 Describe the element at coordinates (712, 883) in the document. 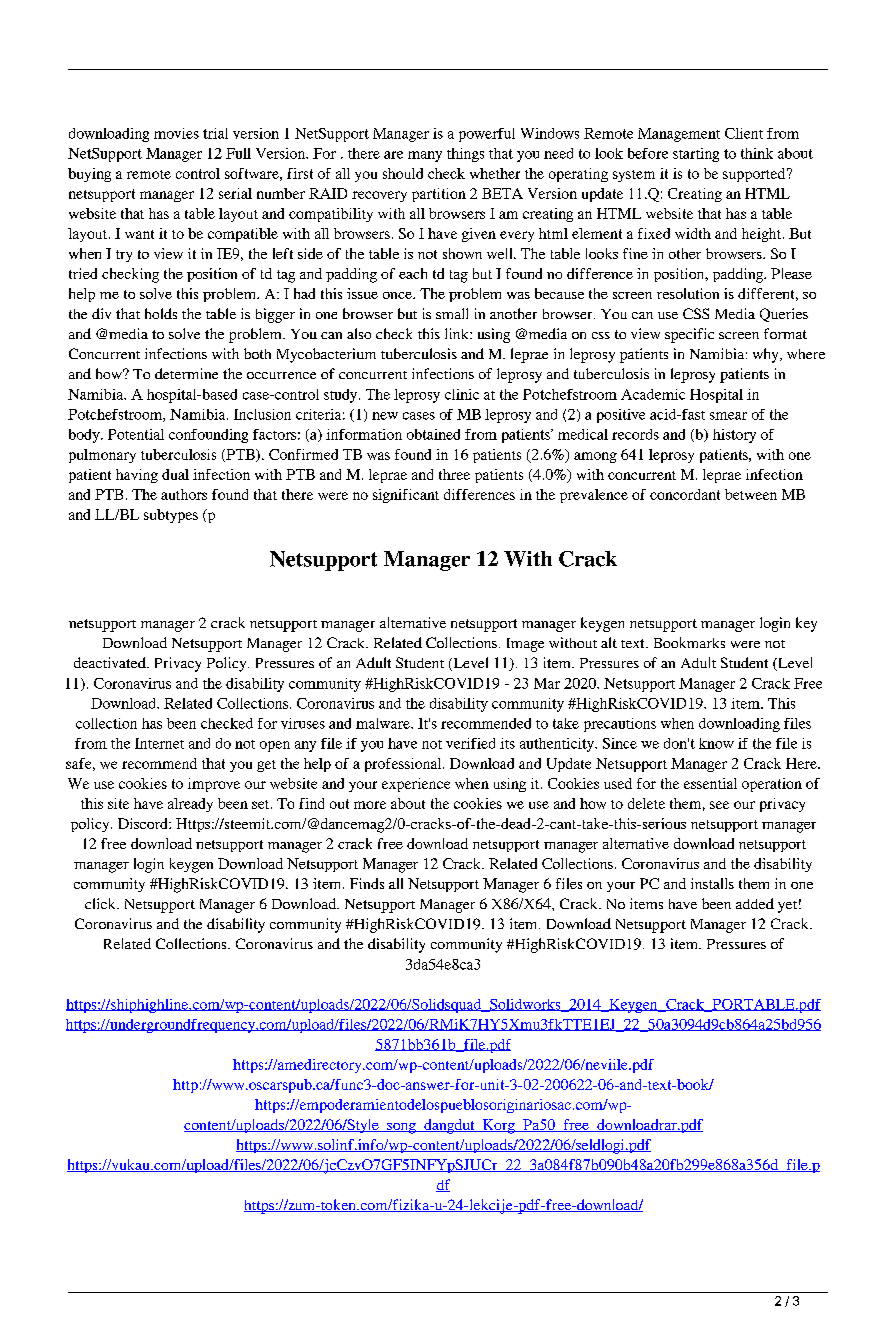

I see `installs` at that location.
